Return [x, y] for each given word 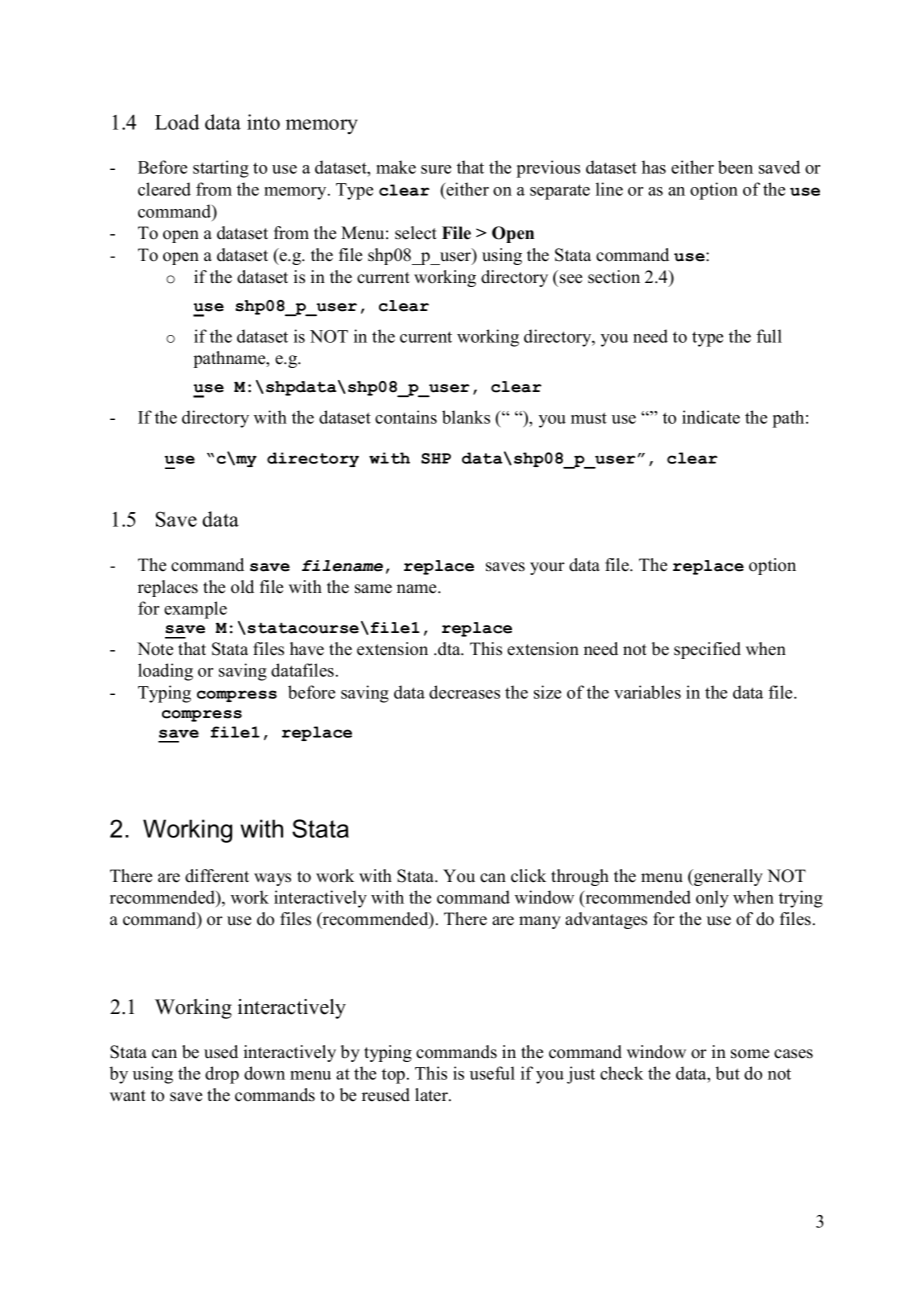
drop [222, 1075]
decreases [464, 692]
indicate [711, 417]
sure [436, 169]
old [242, 587]
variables [647, 692]
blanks [466, 417]
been [735, 167]
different [217, 876]
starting [221, 169]
